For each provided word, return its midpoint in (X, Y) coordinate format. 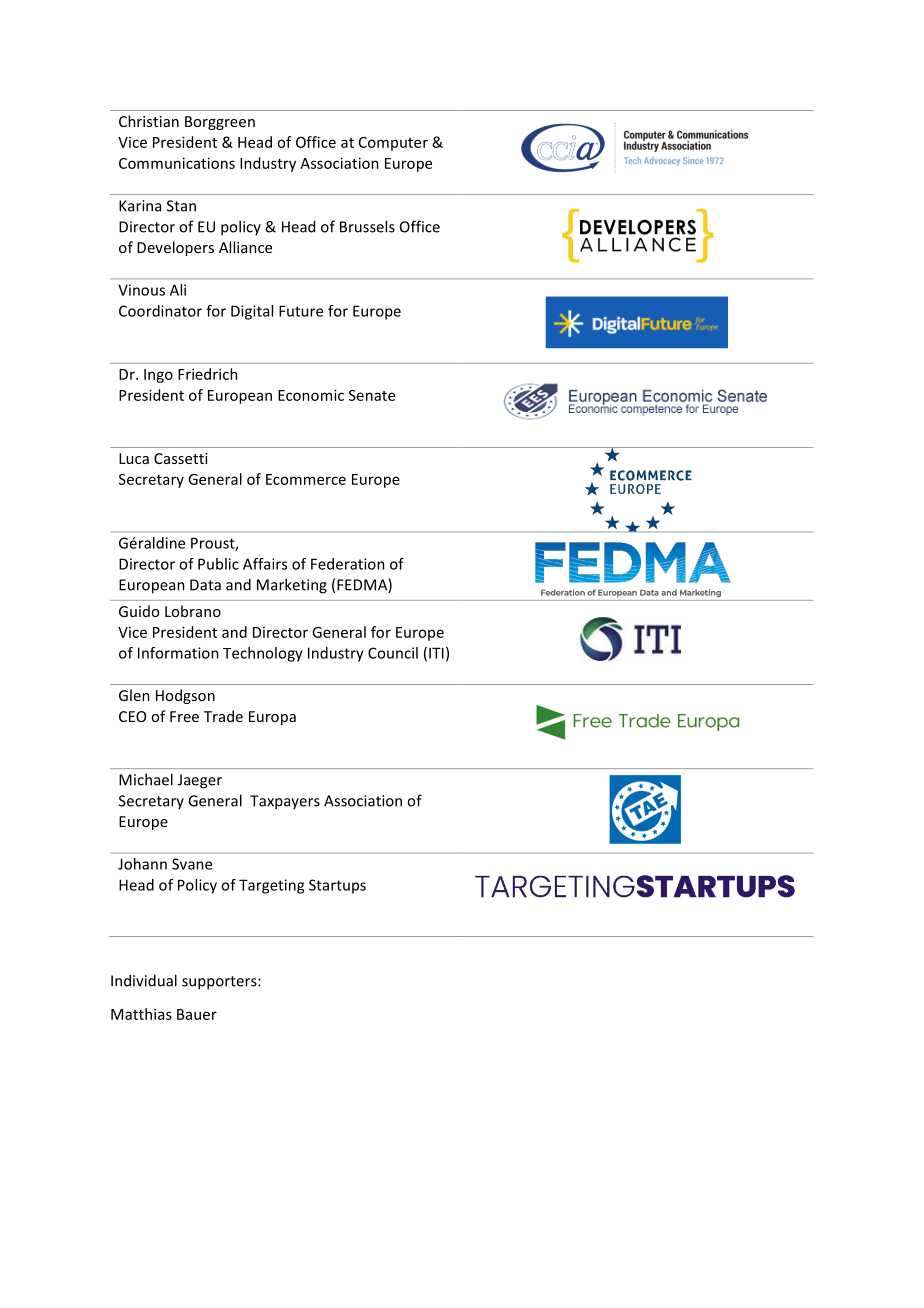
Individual (144, 980)
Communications (177, 163)
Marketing (292, 586)
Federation (348, 564)
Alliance (245, 247)
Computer (393, 144)
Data (205, 585)
